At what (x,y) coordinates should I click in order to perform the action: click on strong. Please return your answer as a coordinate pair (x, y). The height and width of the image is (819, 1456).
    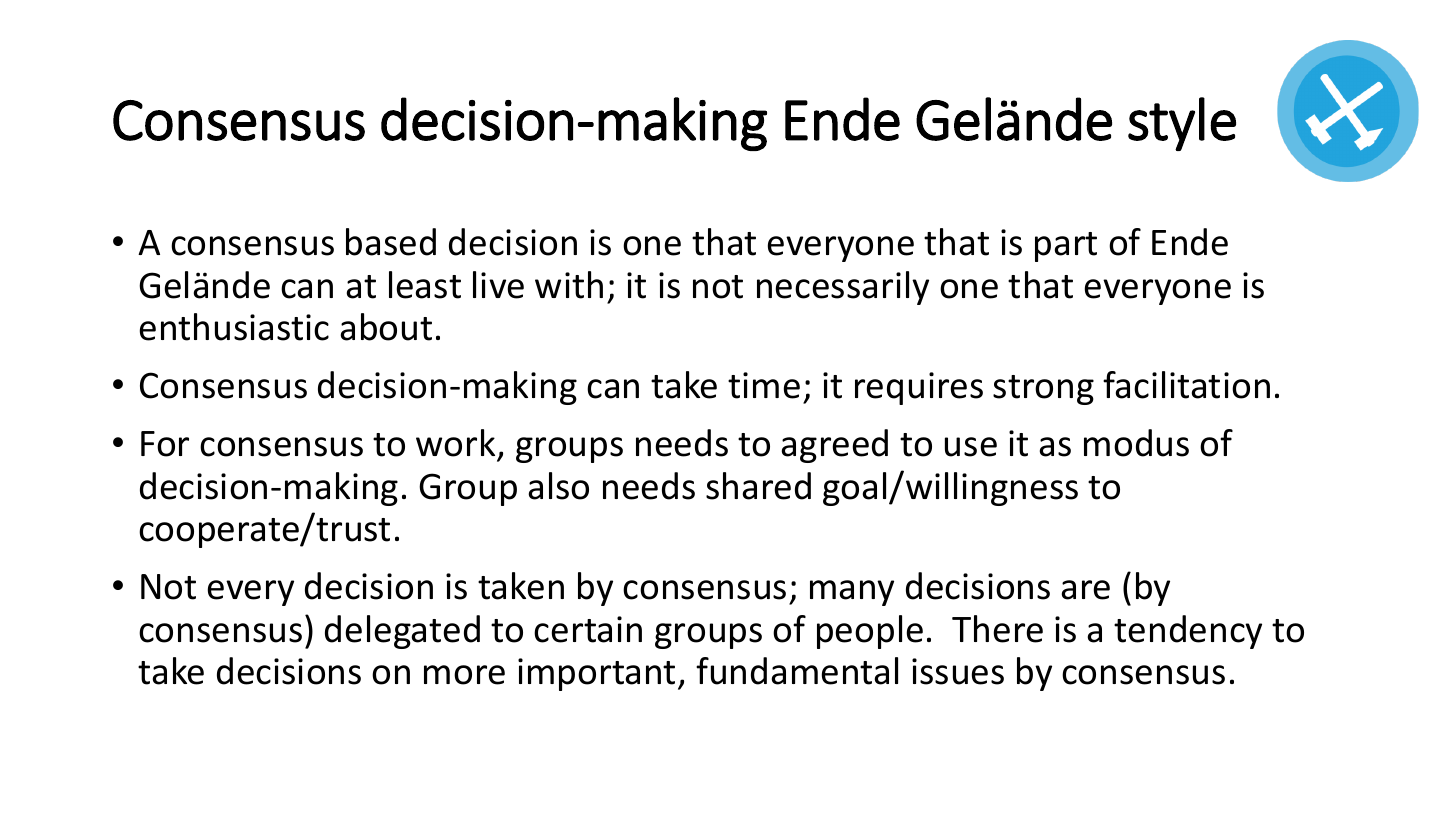
    Looking at the image, I should click on (1043, 390).
